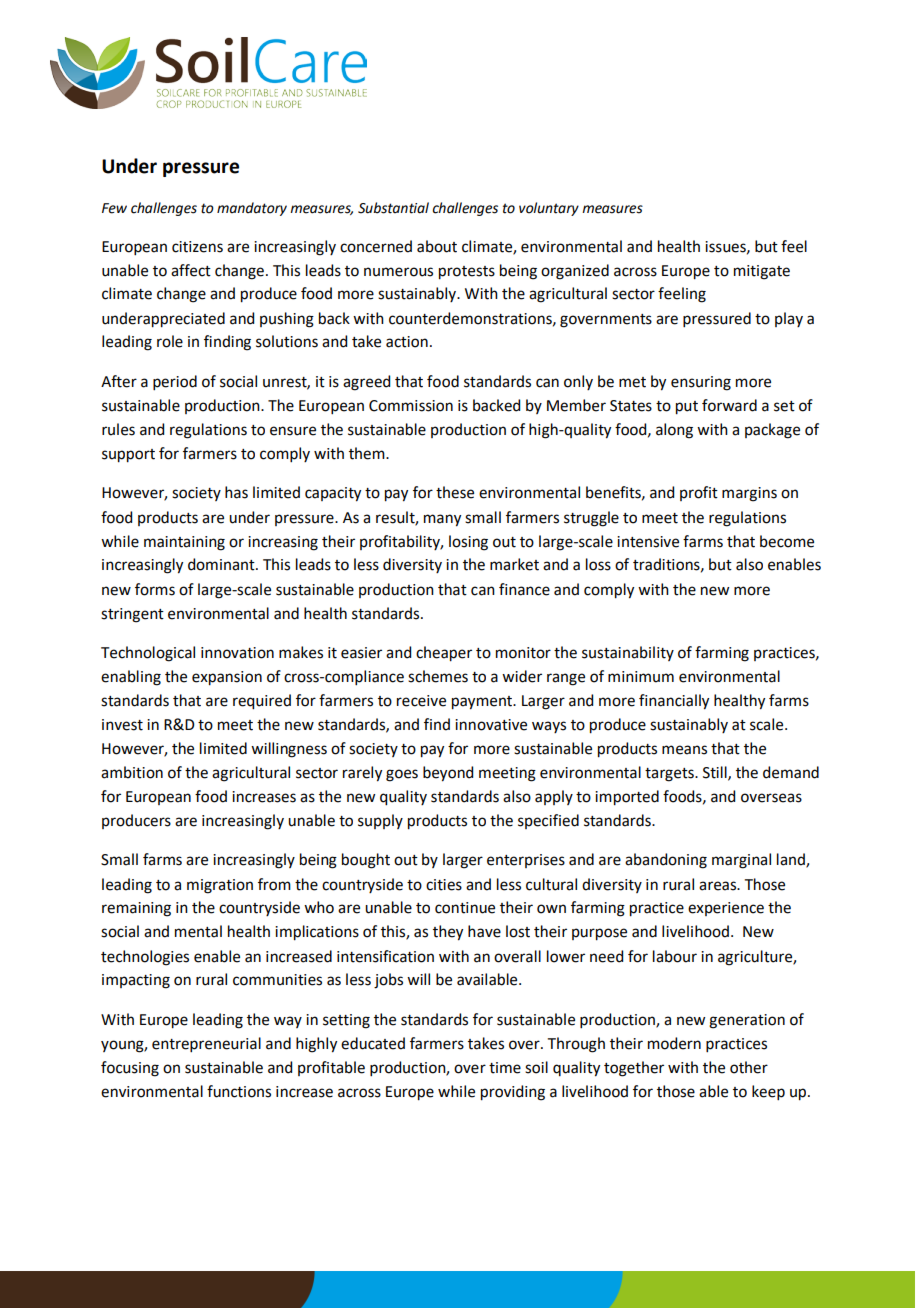 Image resolution: width=924 pixels, height=1308 pixels. Describe the element at coordinates (505, 1068) in the screenshot. I see `time` at that location.
